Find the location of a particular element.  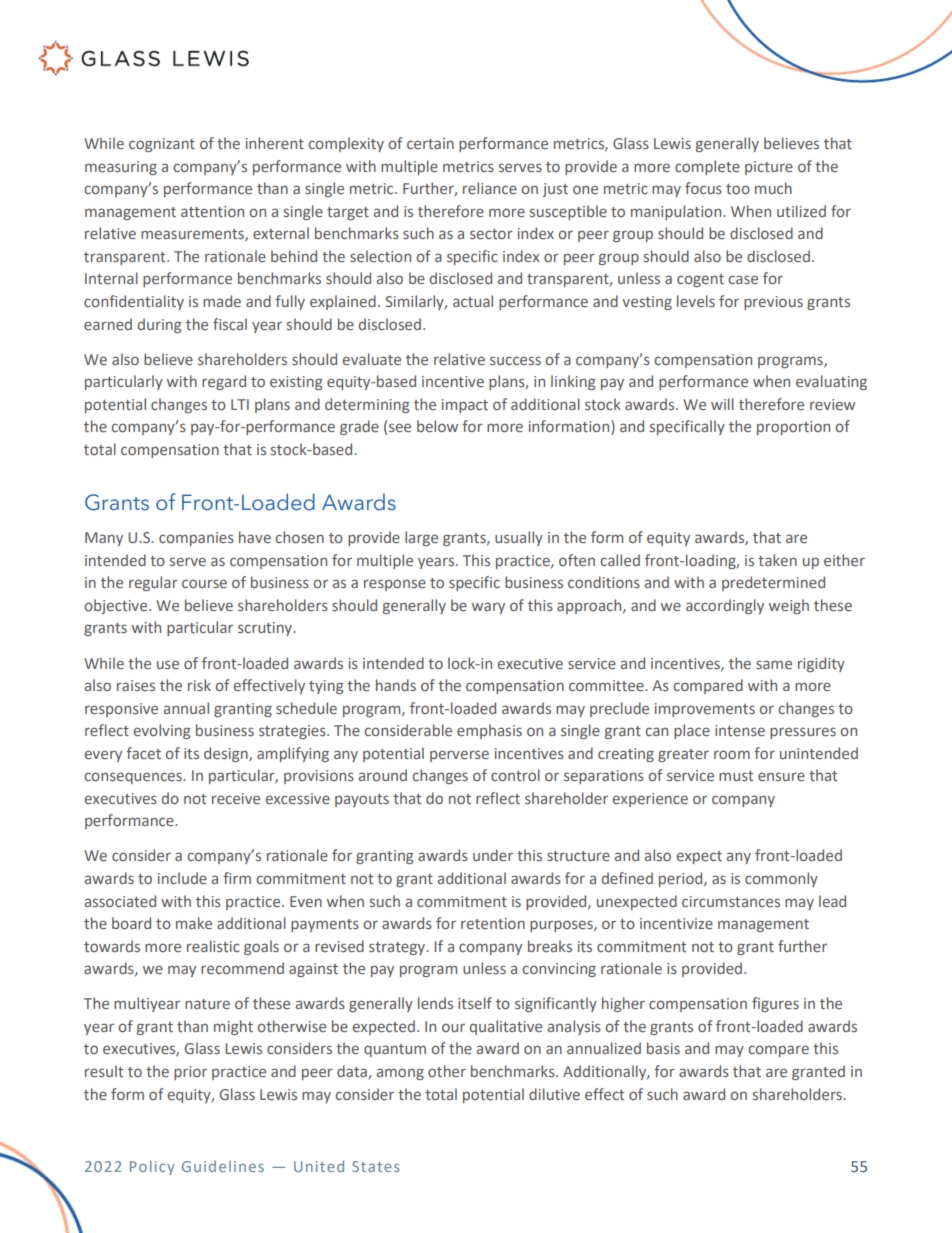

must is located at coordinates (736, 776).
